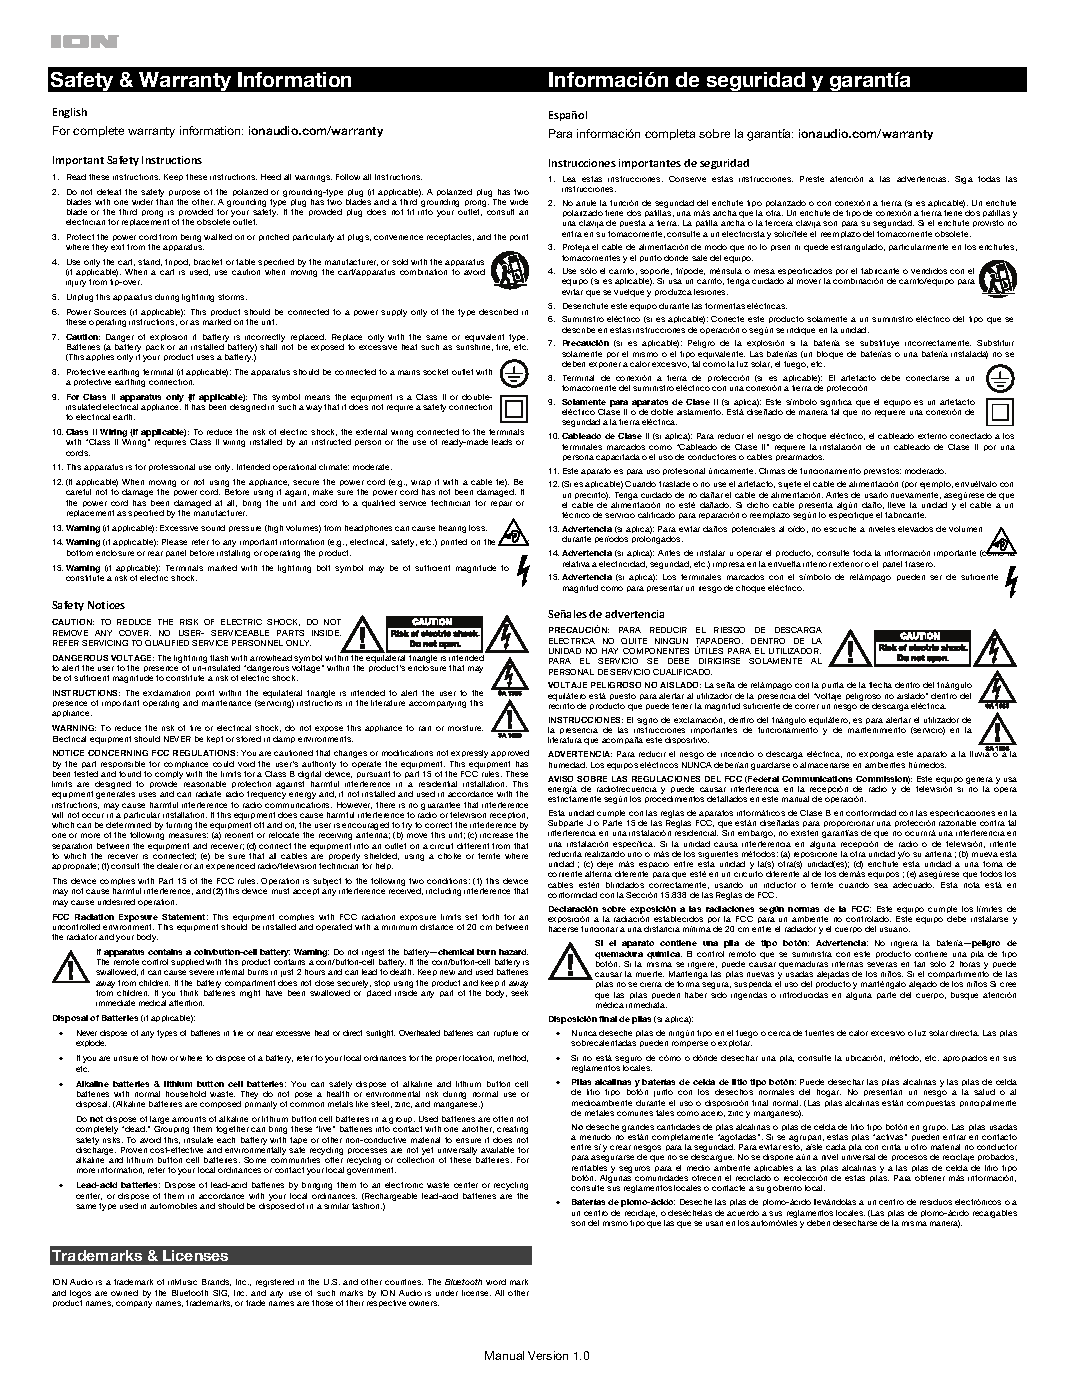 The height and width of the image is (1391, 1075). Describe the element at coordinates (410, 212) in the image. I see `fit` at that location.
